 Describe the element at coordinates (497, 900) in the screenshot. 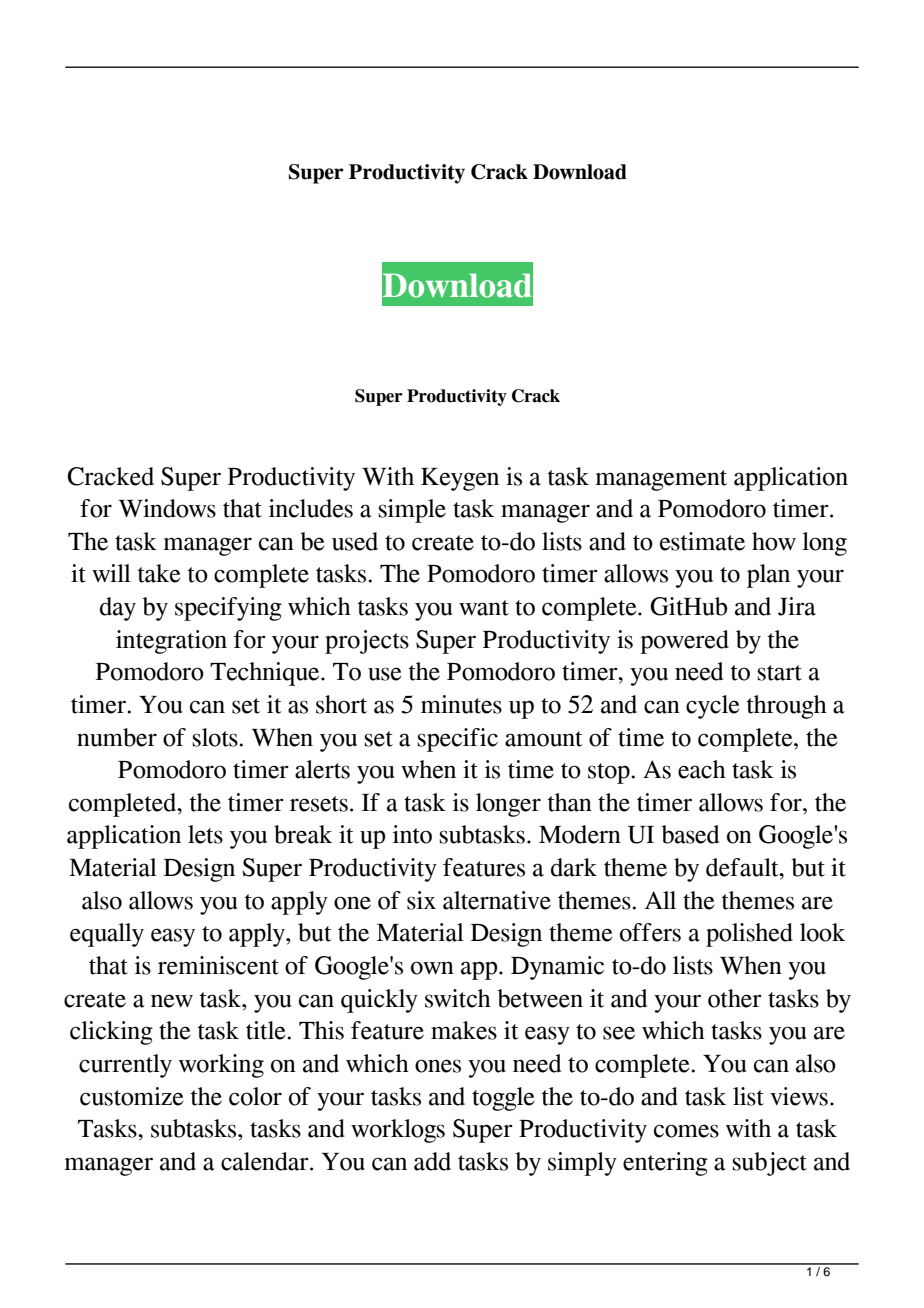

I see `alternative` at that location.
